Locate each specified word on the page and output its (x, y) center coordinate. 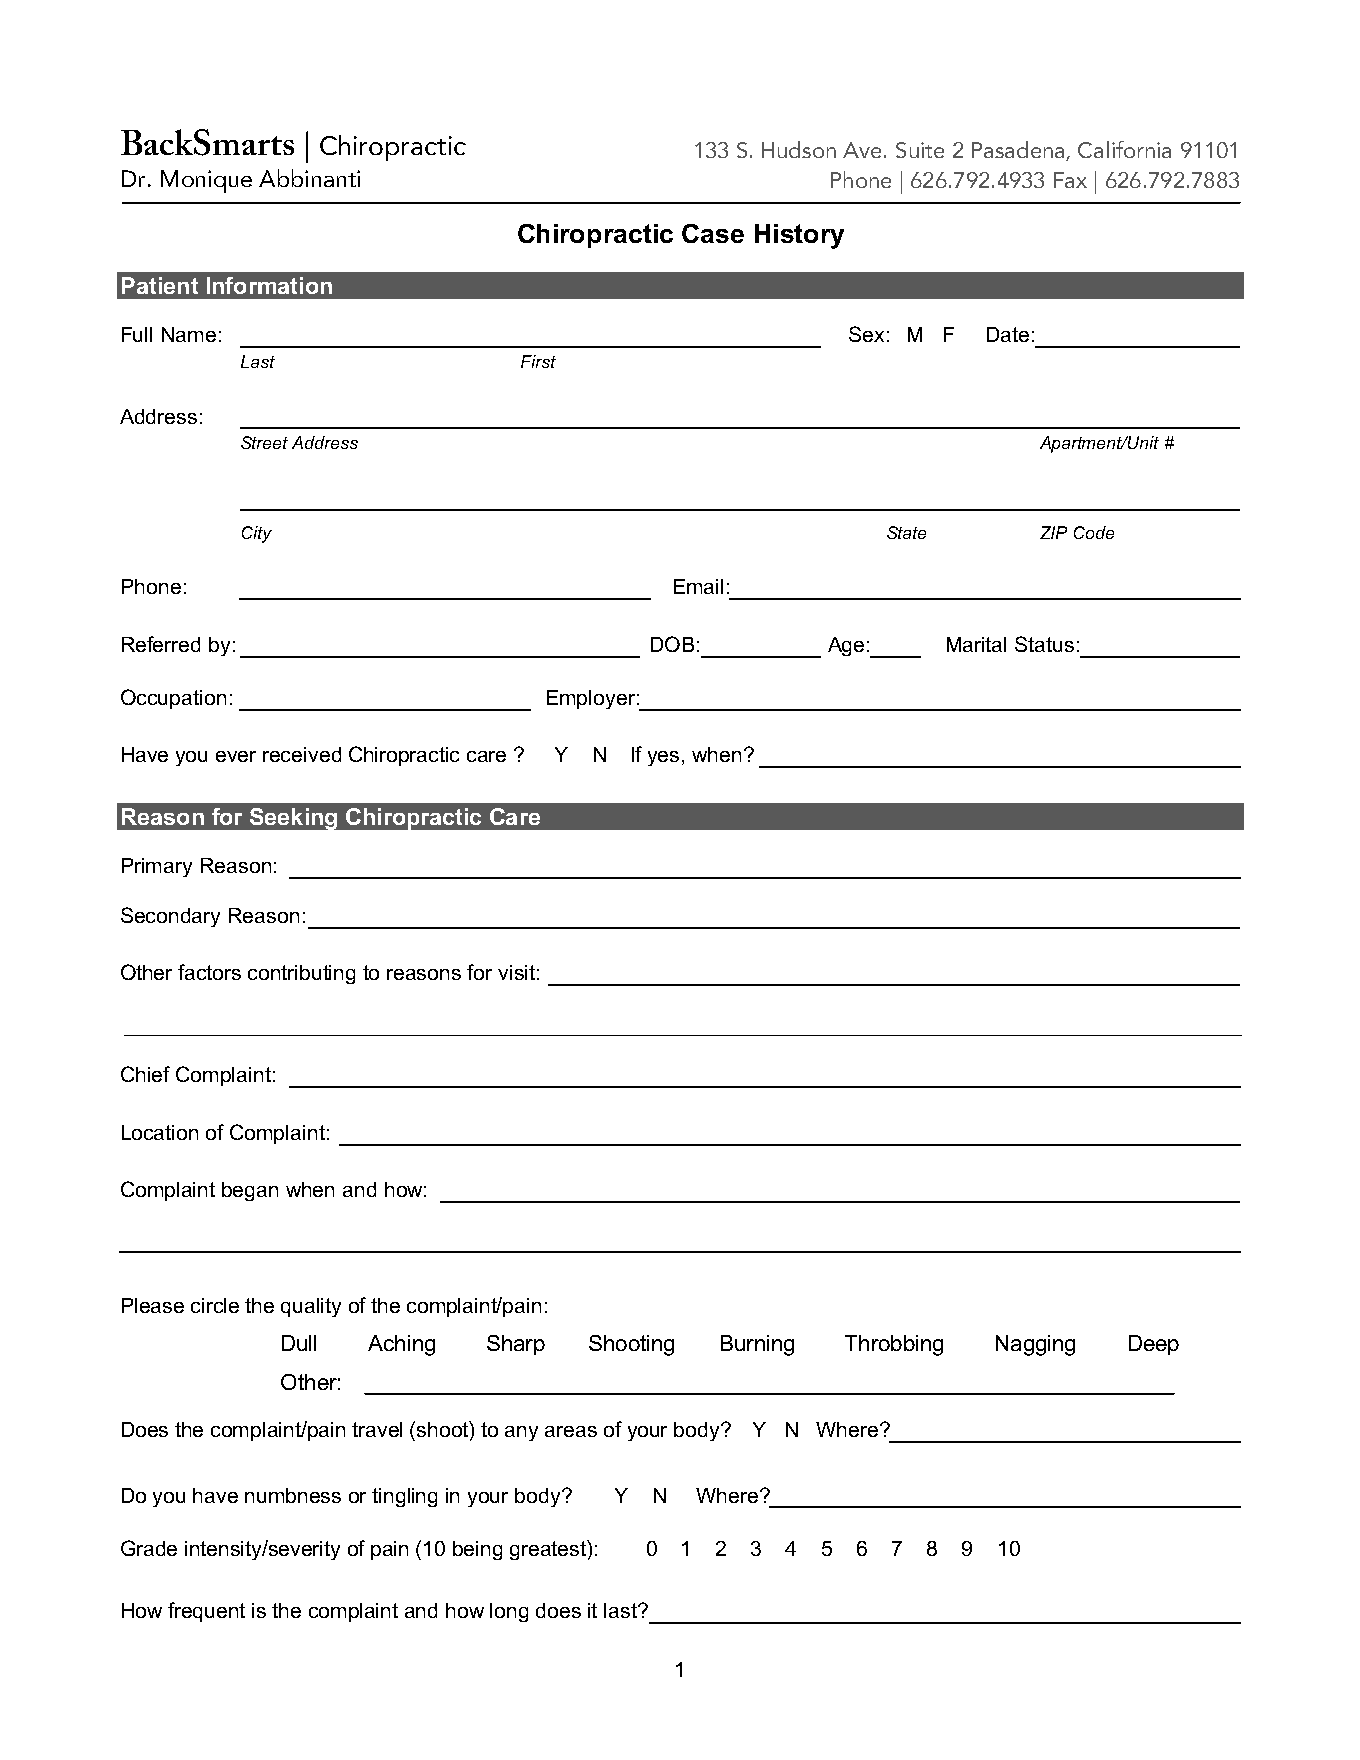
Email (698, 586)
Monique (206, 181)
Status (1044, 644)
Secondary (170, 917)
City (257, 534)
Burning (757, 1345)
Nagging (1035, 1345)
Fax (1070, 180)
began (250, 1191)
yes (663, 758)
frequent (206, 1612)
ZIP (1053, 532)
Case (713, 233)
